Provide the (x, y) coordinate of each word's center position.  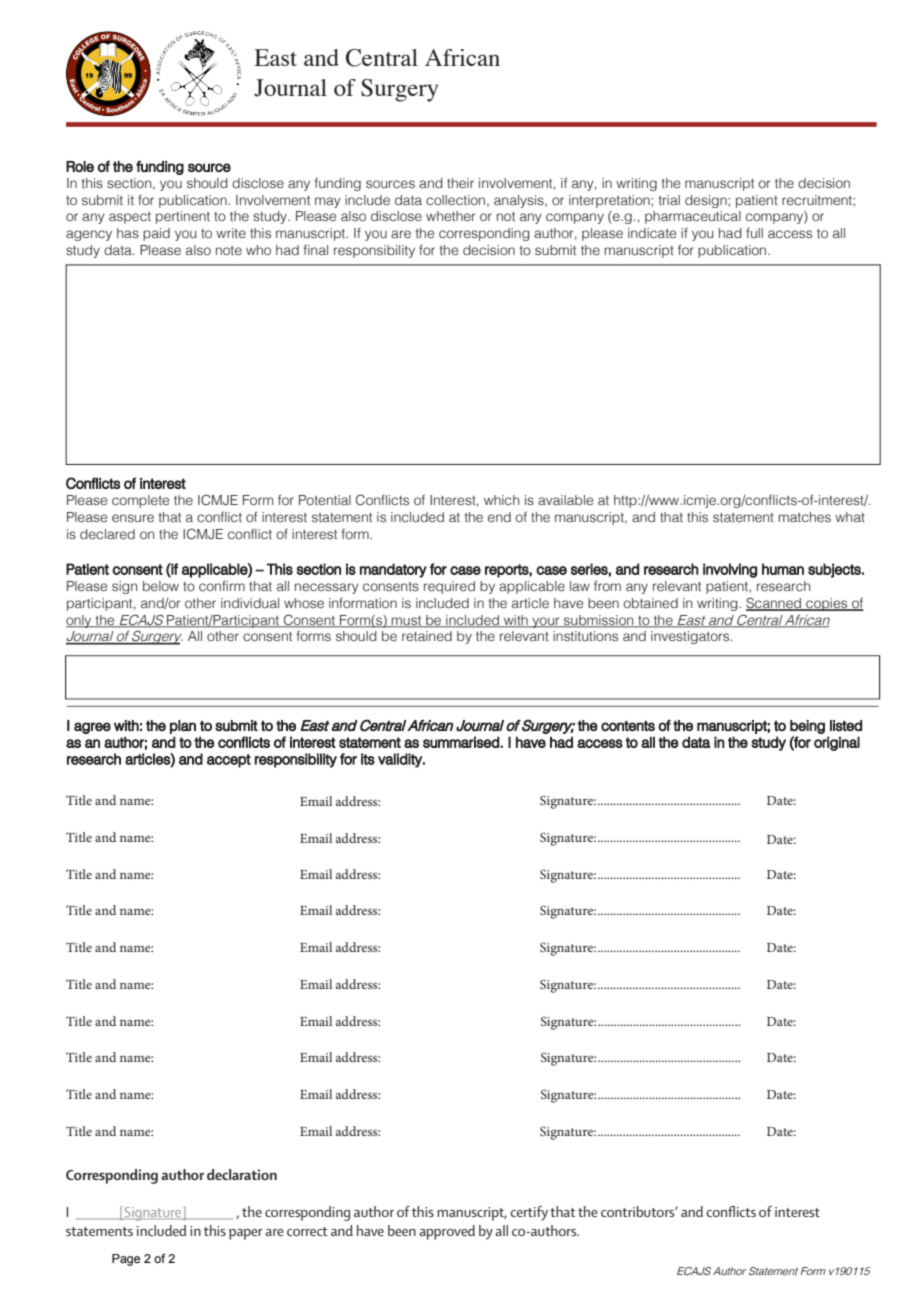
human (783, 569)
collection (455, 200)
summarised (462, 742)
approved (447, 1232)
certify (529, 1213)
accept (229, 761)
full (754, 233)
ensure (133, 518)
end (499, 517)
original (837, 743)
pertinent (183, 217)
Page (126, 1260)
